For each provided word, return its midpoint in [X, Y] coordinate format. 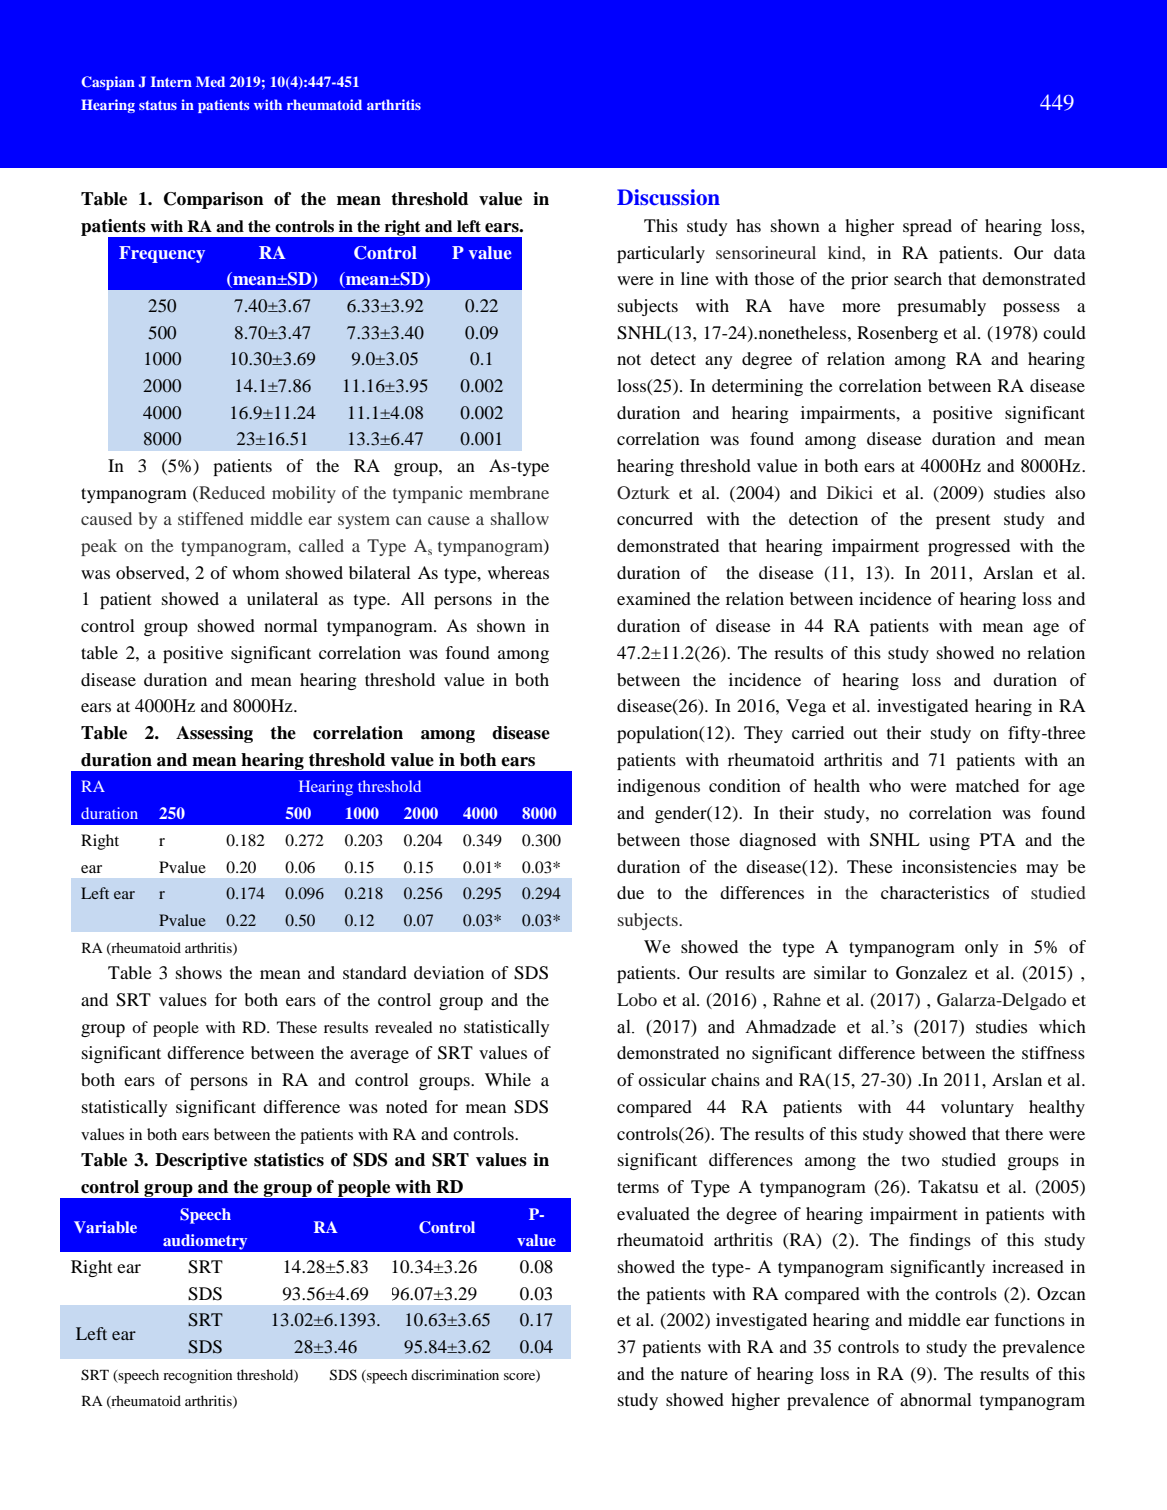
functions [1029, 1319]
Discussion [668, 197]
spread [927, 227]
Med [210, 81]
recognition [197, 1376]
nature [704, 1374]
